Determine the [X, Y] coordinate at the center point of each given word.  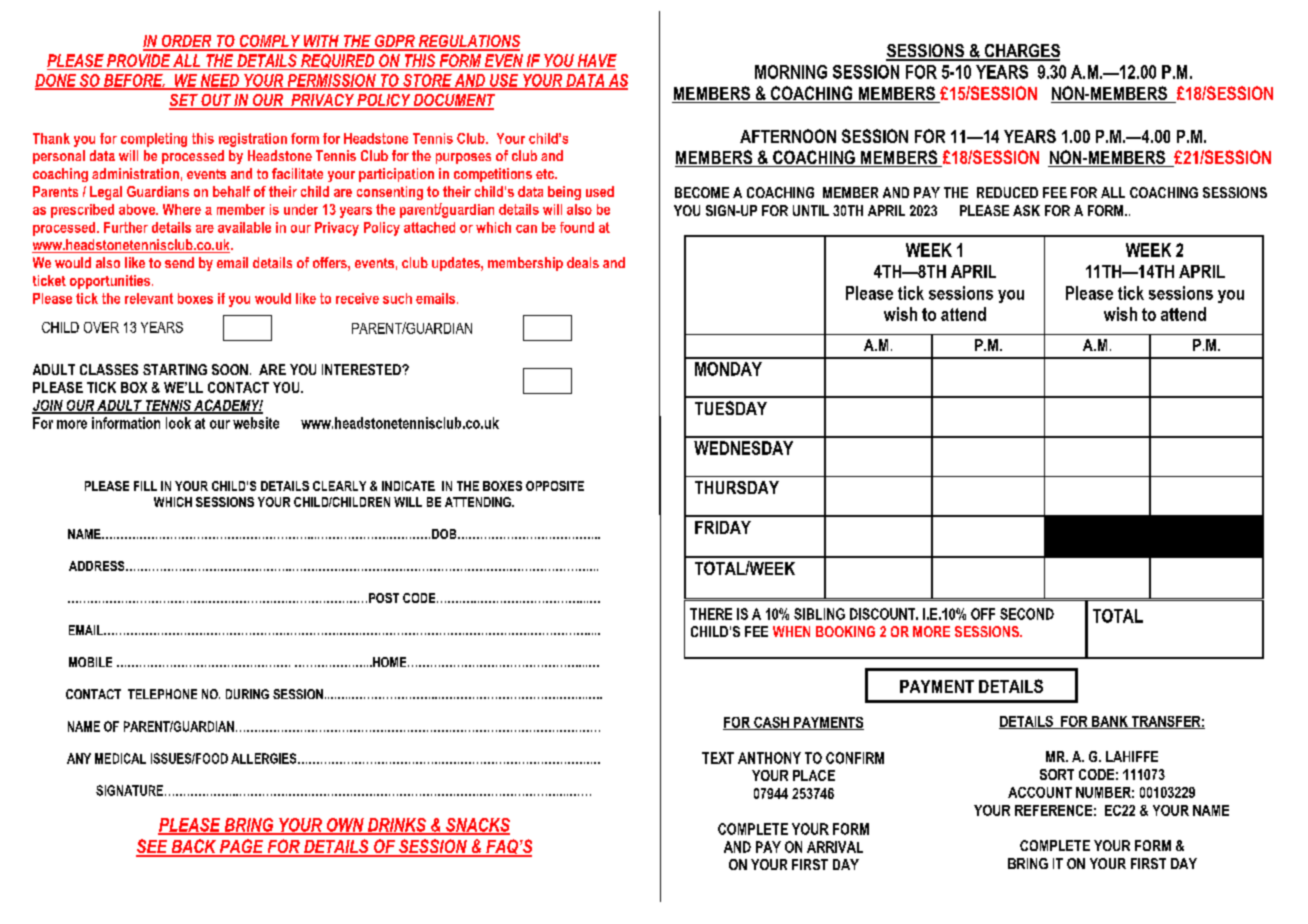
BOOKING [845, 631]
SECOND [1027, 614]
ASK [1026, 210]
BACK [194, 847]
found [577, 227]
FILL [145, 486]
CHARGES [1021, 52]
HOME [390, 662]
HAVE [597, 60]
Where [182, 209]
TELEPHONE [162, 694]
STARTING [175, 369]
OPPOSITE [555, 486]
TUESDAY [731, 408]
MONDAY [728, 369]
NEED [219, 81]
